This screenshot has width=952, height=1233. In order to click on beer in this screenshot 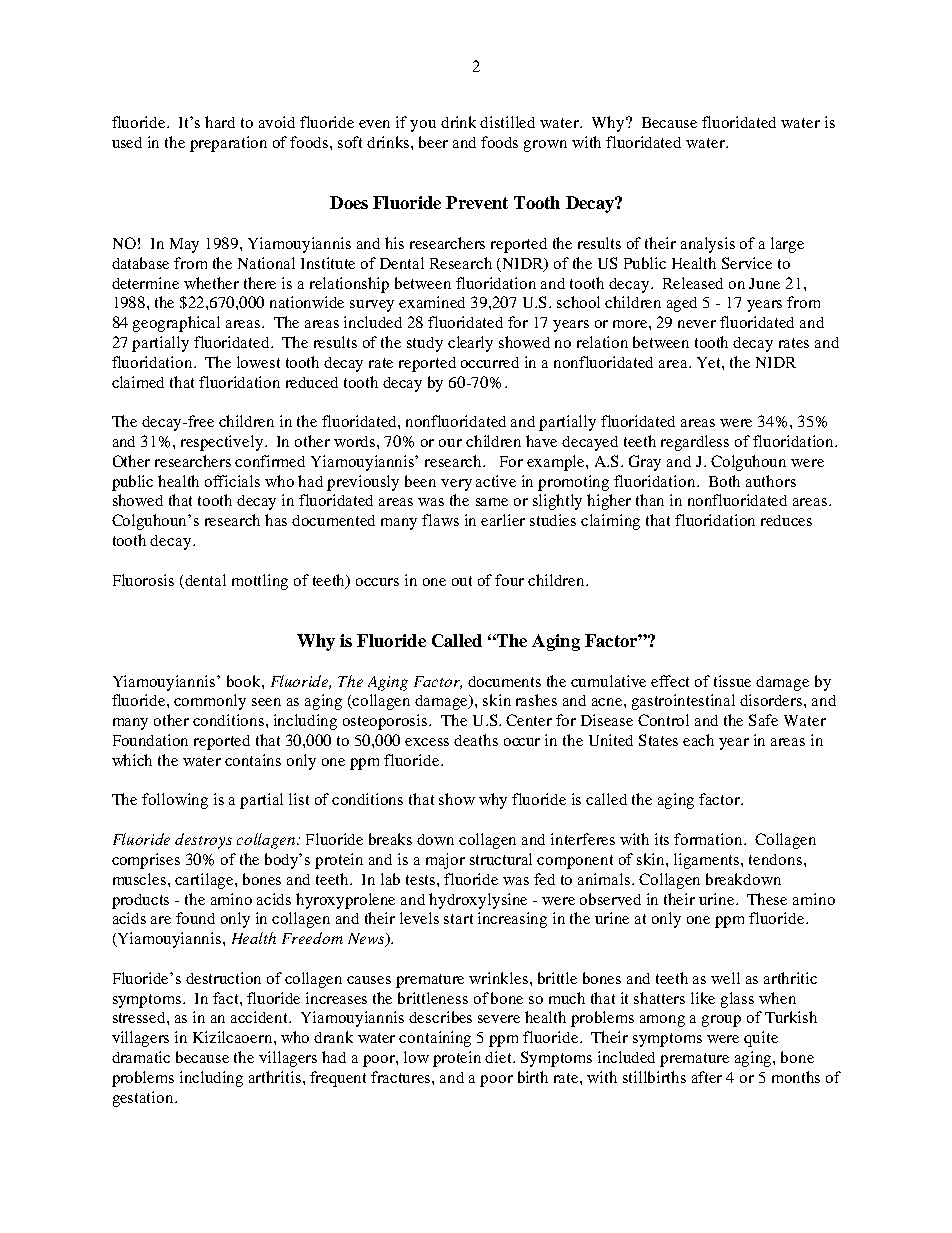, I will do `click(433, 142)`.
